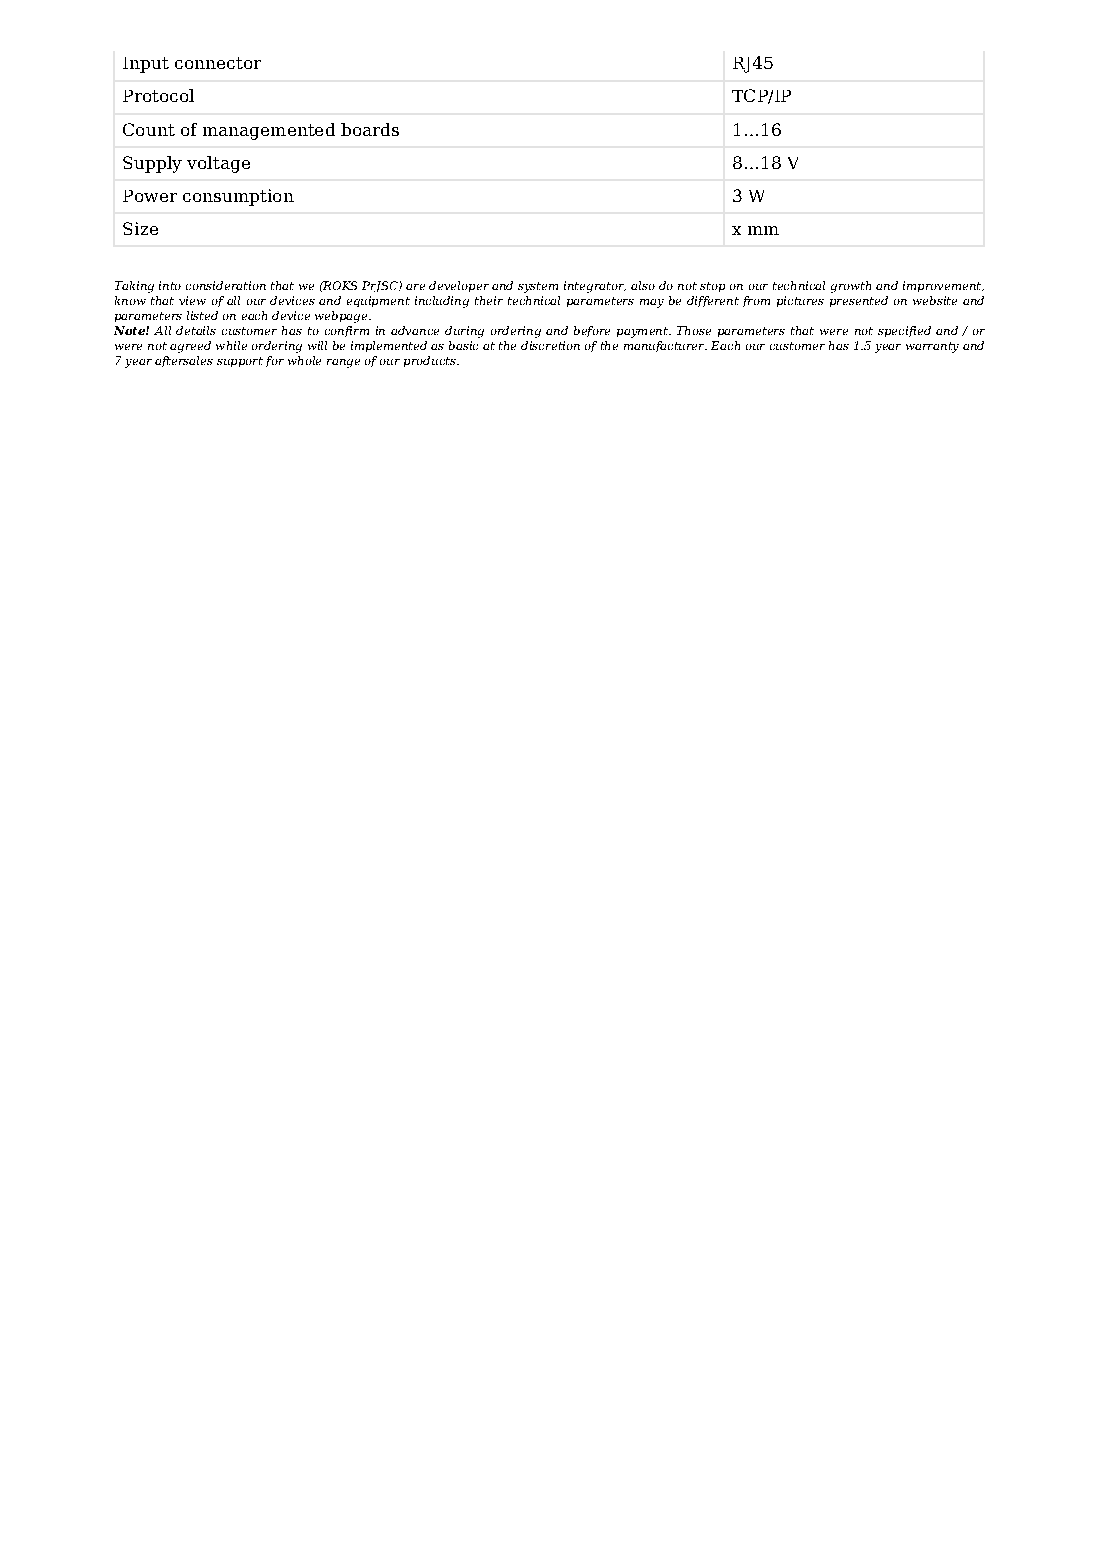 The image size is (1100, 1557). What do you see at coordinates (550, 345) in the document?
I see `discretion` at bounding box center [550, 345].
